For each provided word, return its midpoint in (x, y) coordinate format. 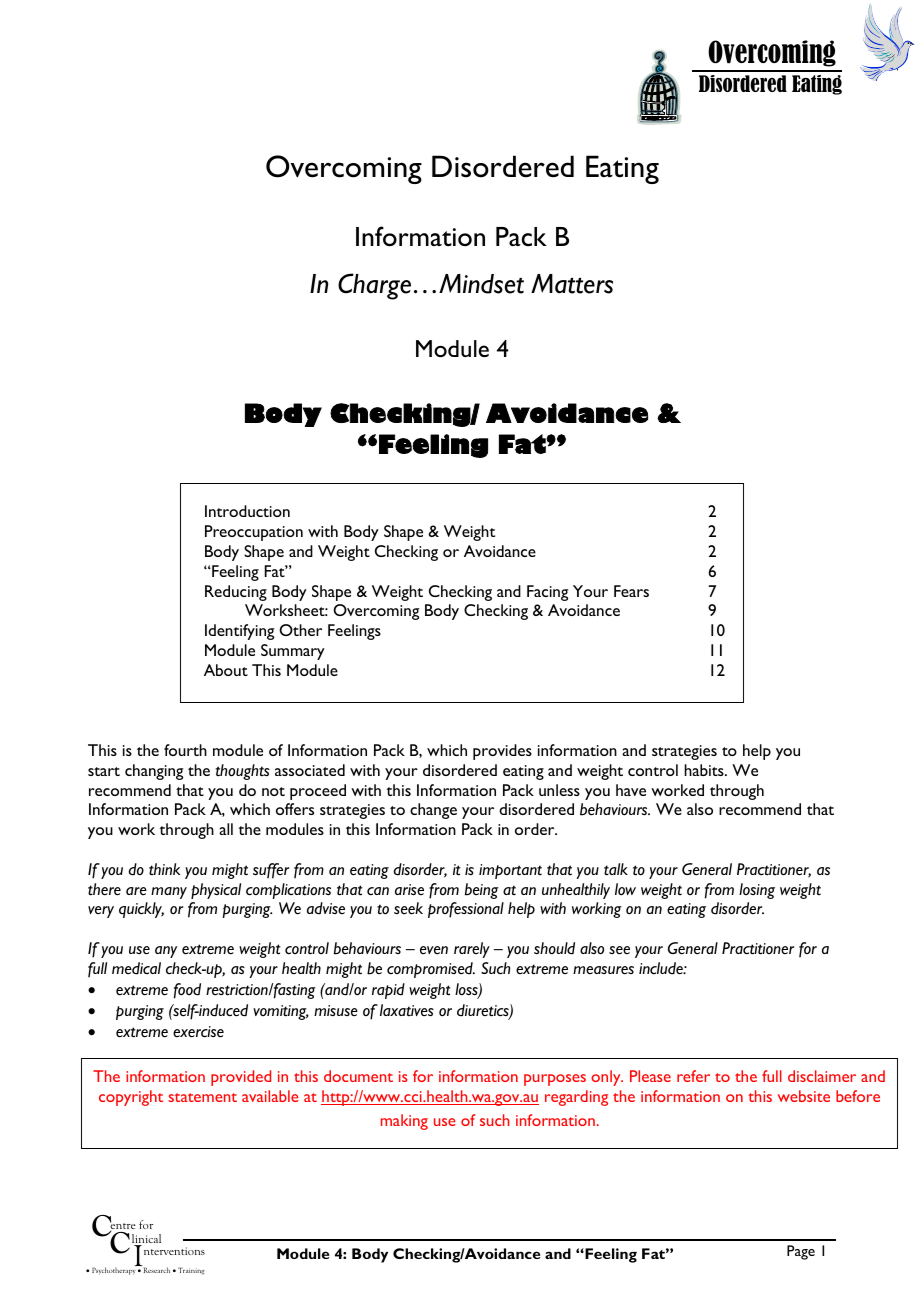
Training (191, 1271)
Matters (572, 284)
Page (801, 1252)
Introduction (247, 511)
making (404, 1122)
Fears (631, 591)
